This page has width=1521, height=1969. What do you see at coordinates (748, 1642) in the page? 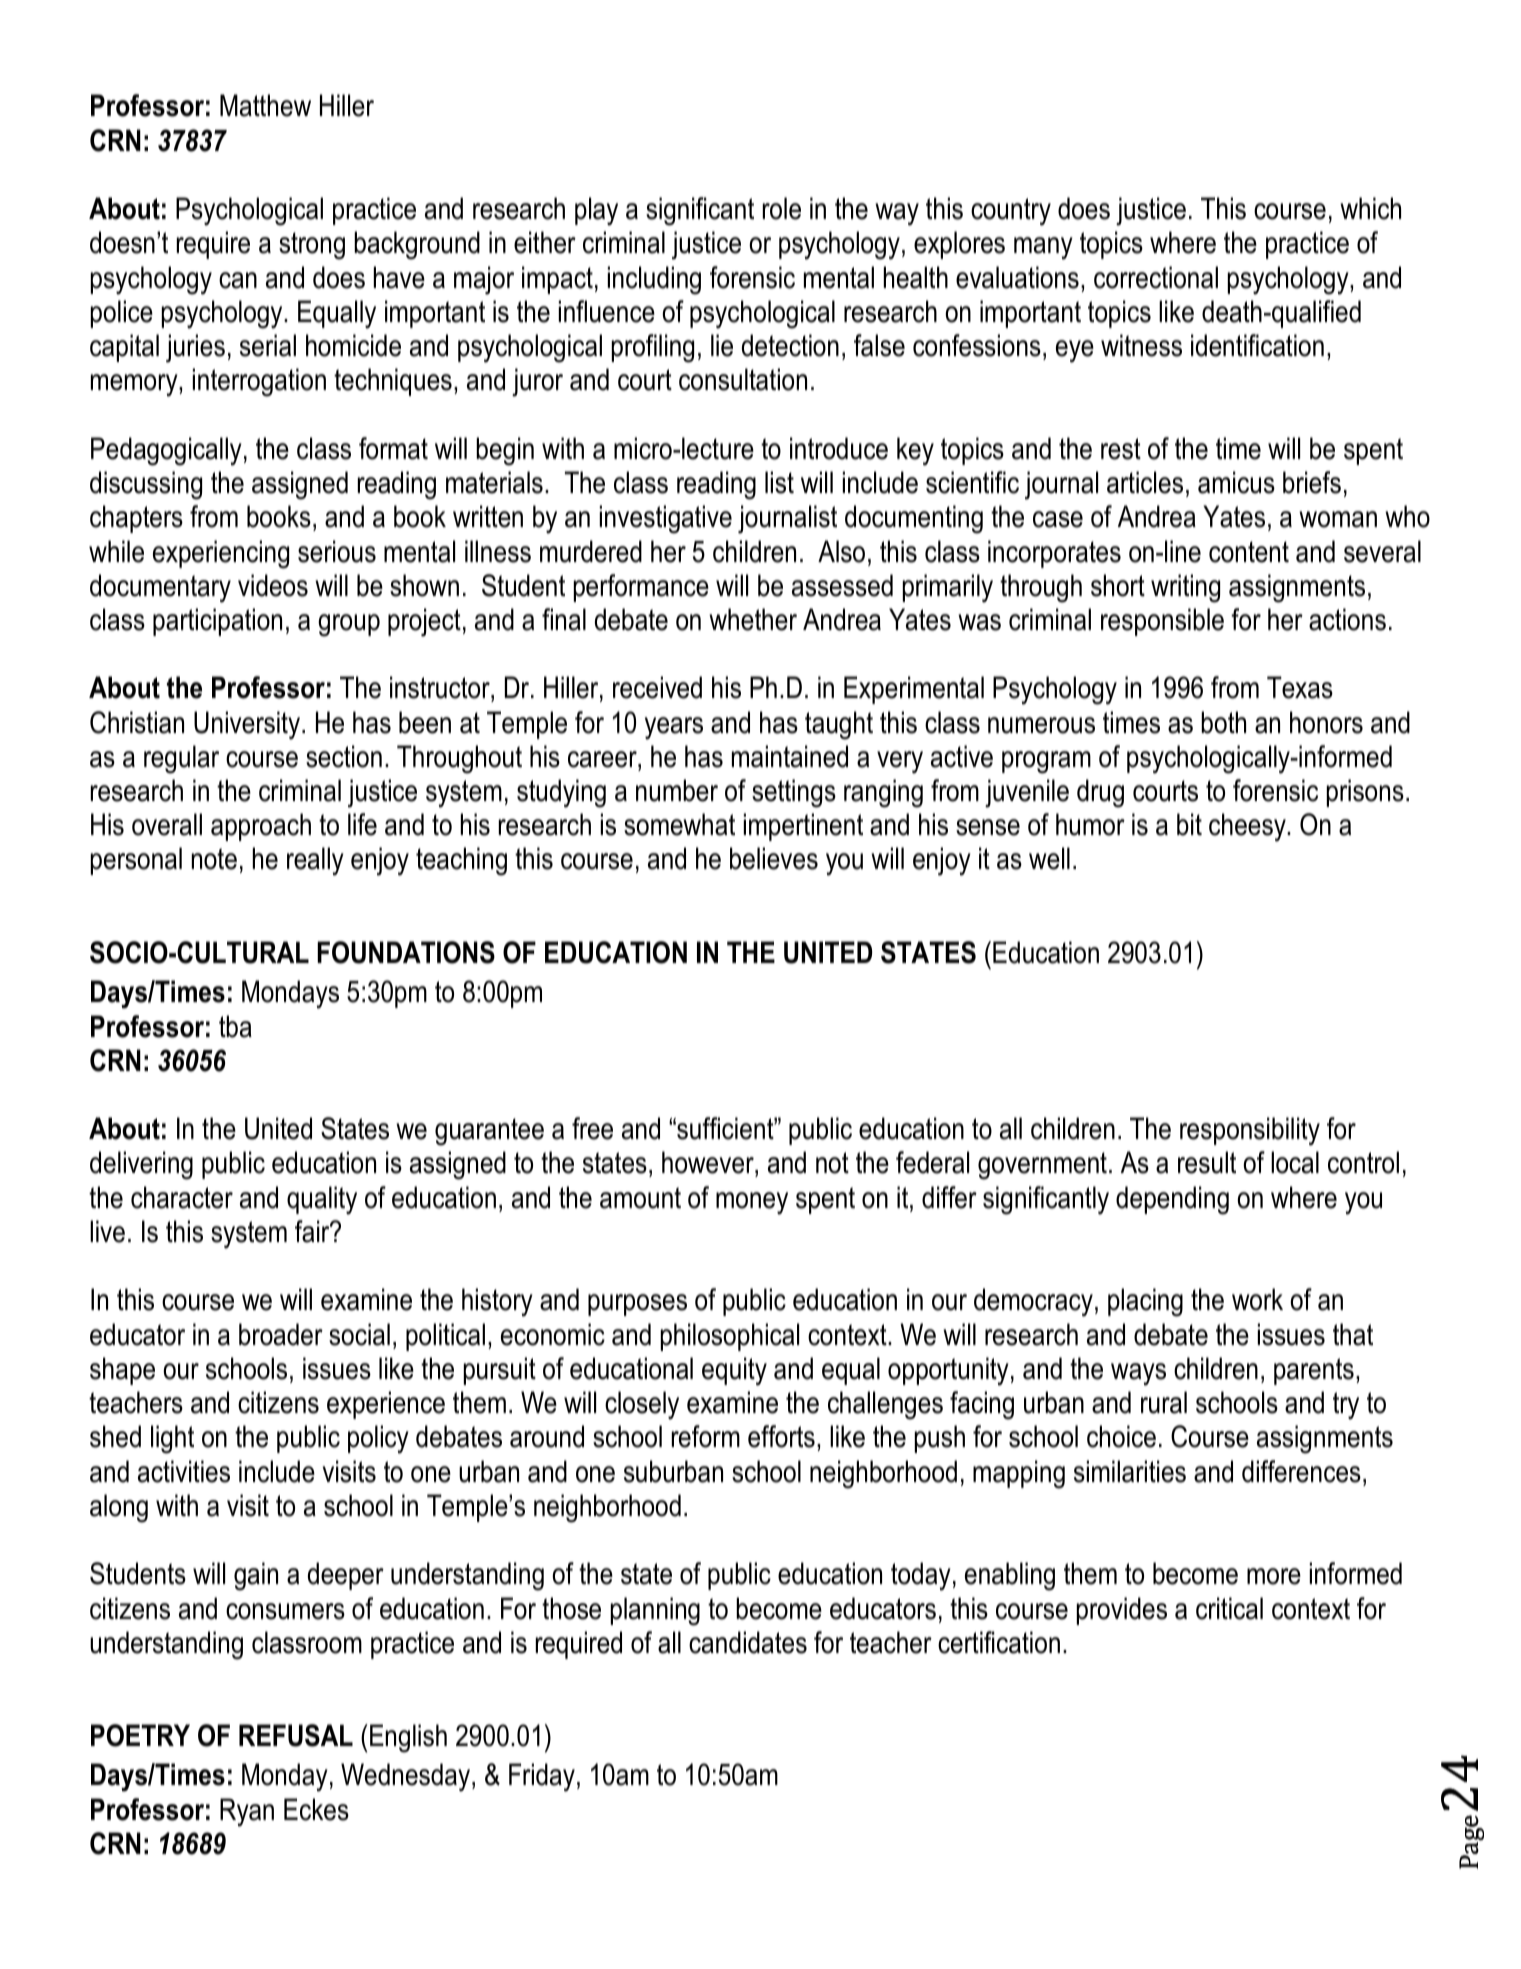
I see `candidates` at bounding box center [748, 1642].
